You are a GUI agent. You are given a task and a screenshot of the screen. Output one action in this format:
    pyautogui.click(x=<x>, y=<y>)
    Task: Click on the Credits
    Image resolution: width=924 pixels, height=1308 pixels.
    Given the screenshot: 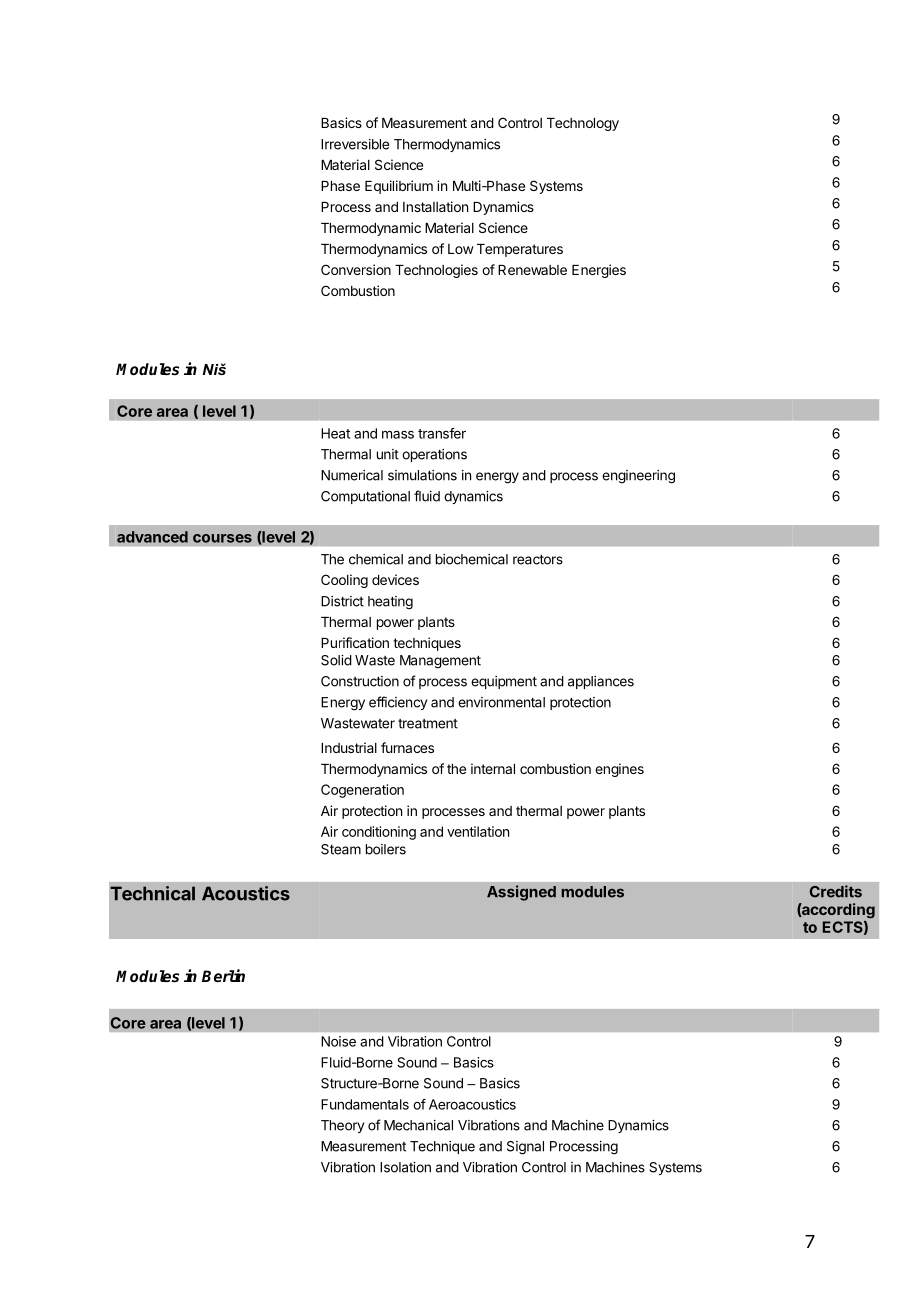 What is the action you would take?
    pyautogui.click(x=835, y=891)
